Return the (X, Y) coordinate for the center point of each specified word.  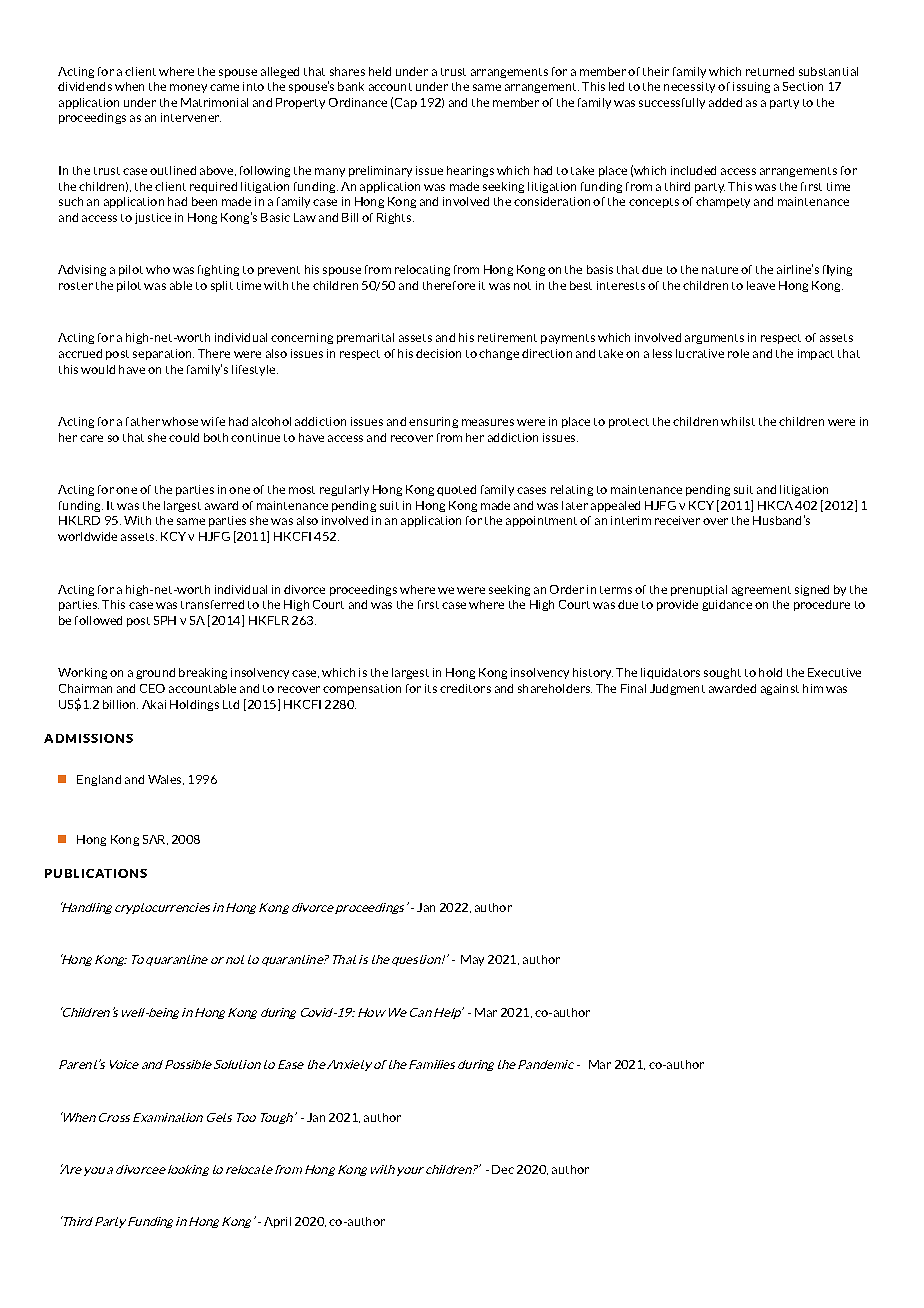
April (277, 1222)
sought (722, 673)
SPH (165, 620)
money (188, 88)
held (380, 71)
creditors (465, 688)
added (725, 102)
